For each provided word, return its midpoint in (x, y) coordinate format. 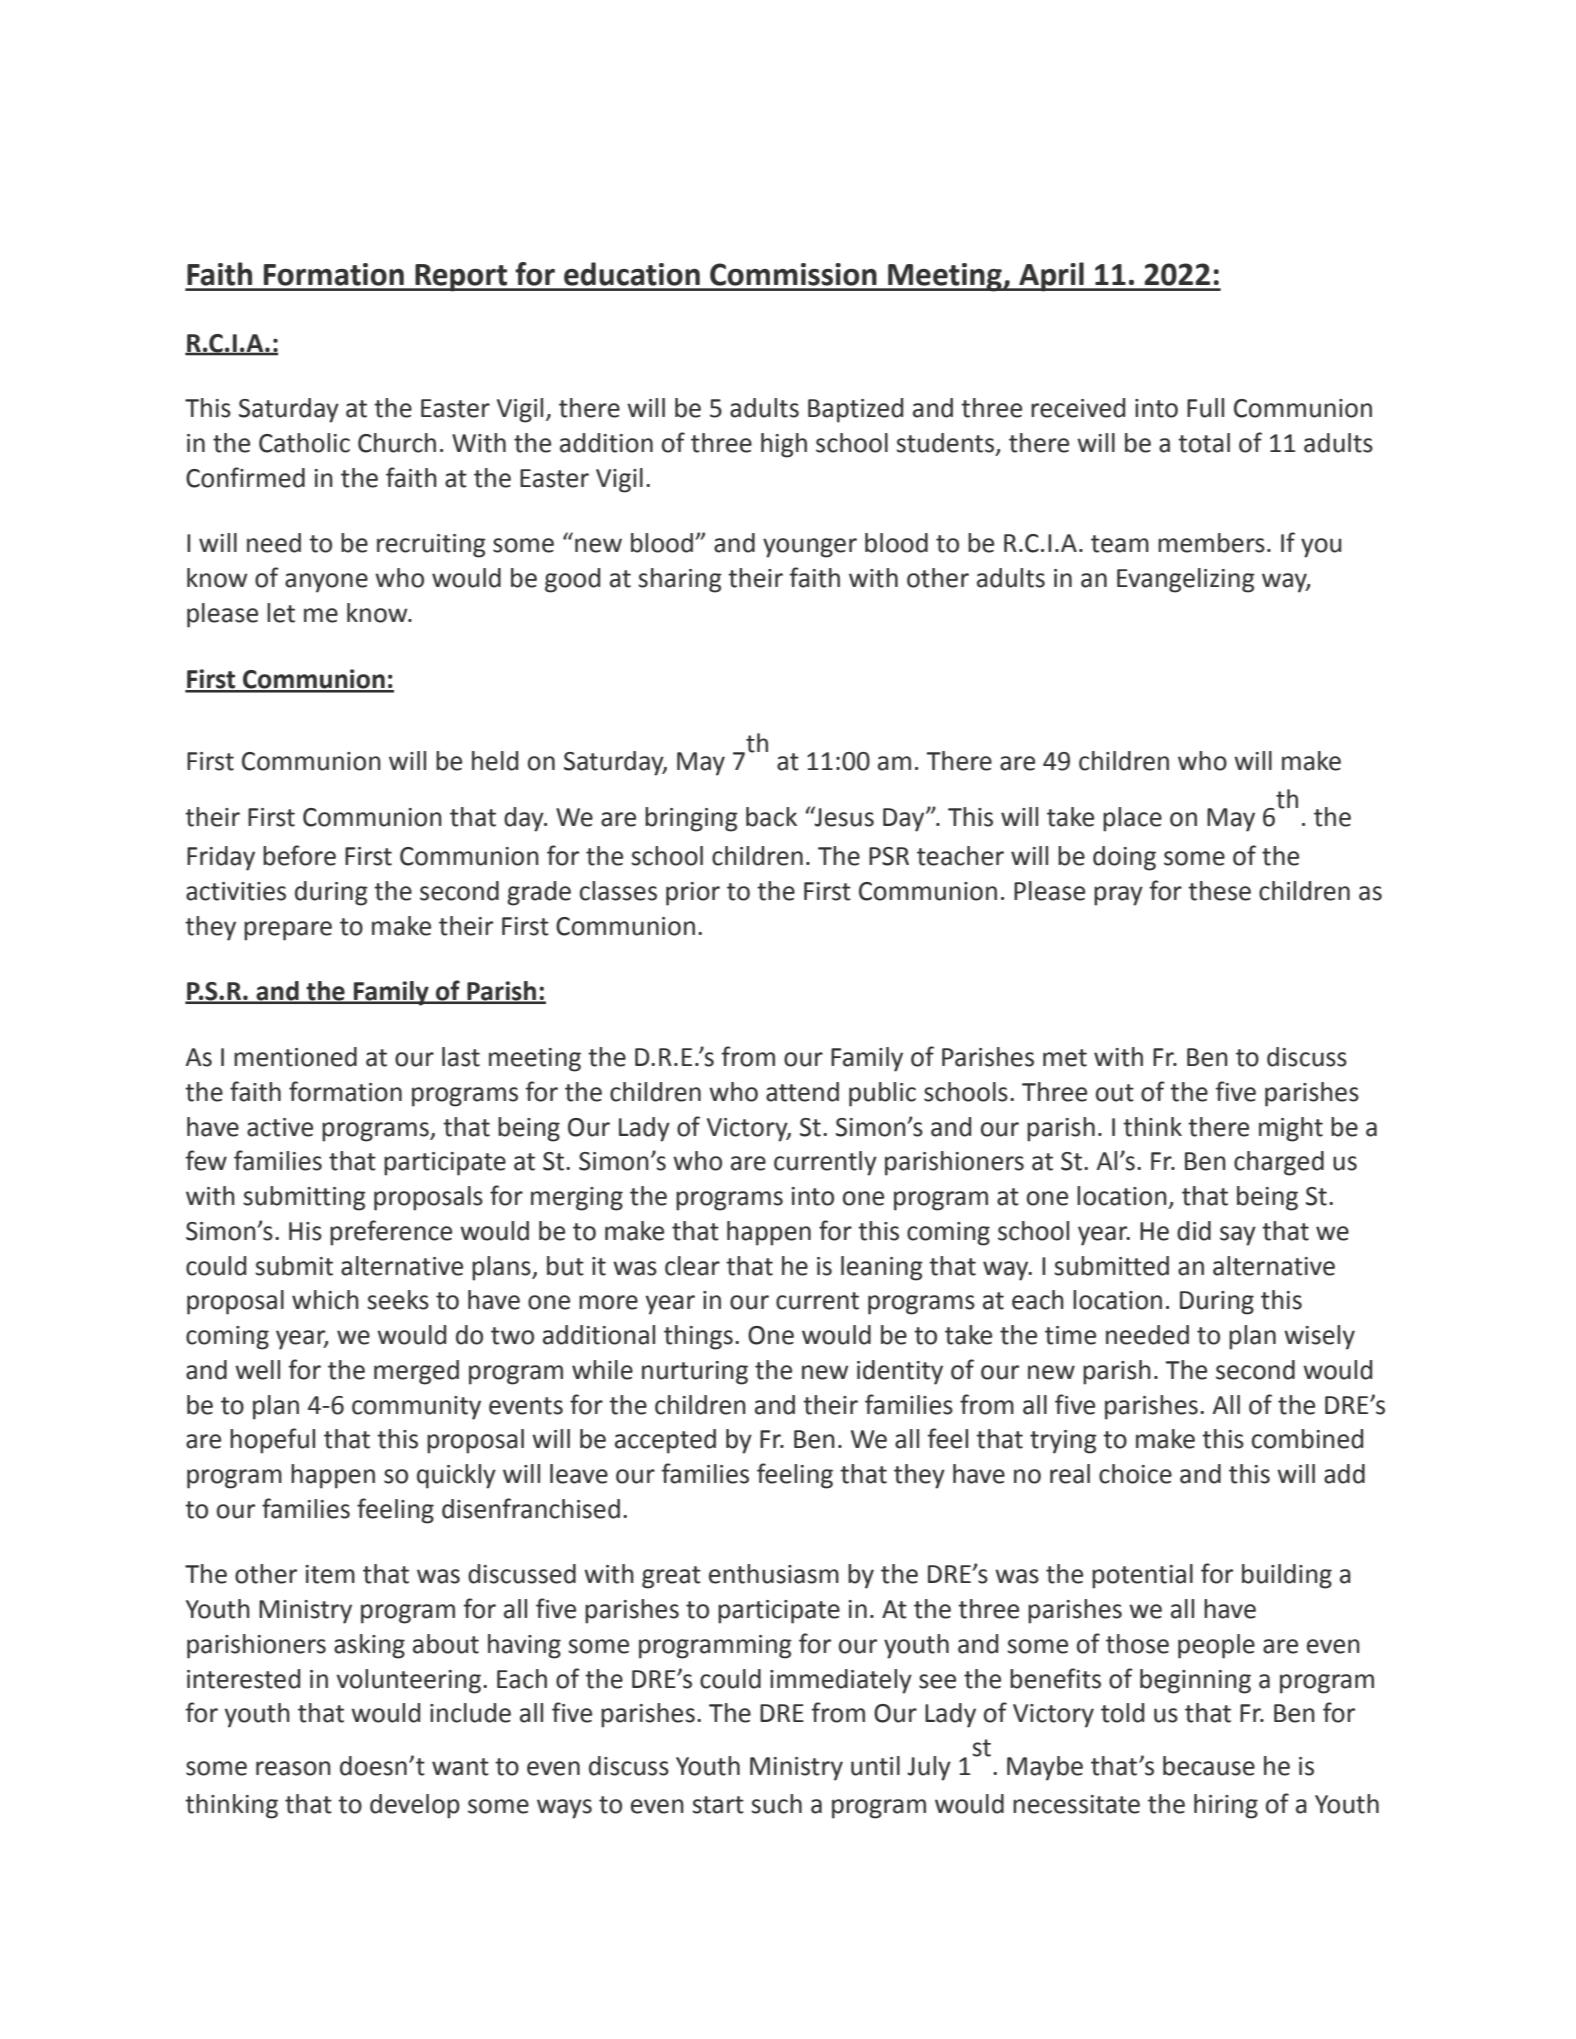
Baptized (855, 410)
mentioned (295, 1057)
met (1065, 1058)
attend (802, 1092)
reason (293, 1768)
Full (1205, 408)
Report (461, 278)
